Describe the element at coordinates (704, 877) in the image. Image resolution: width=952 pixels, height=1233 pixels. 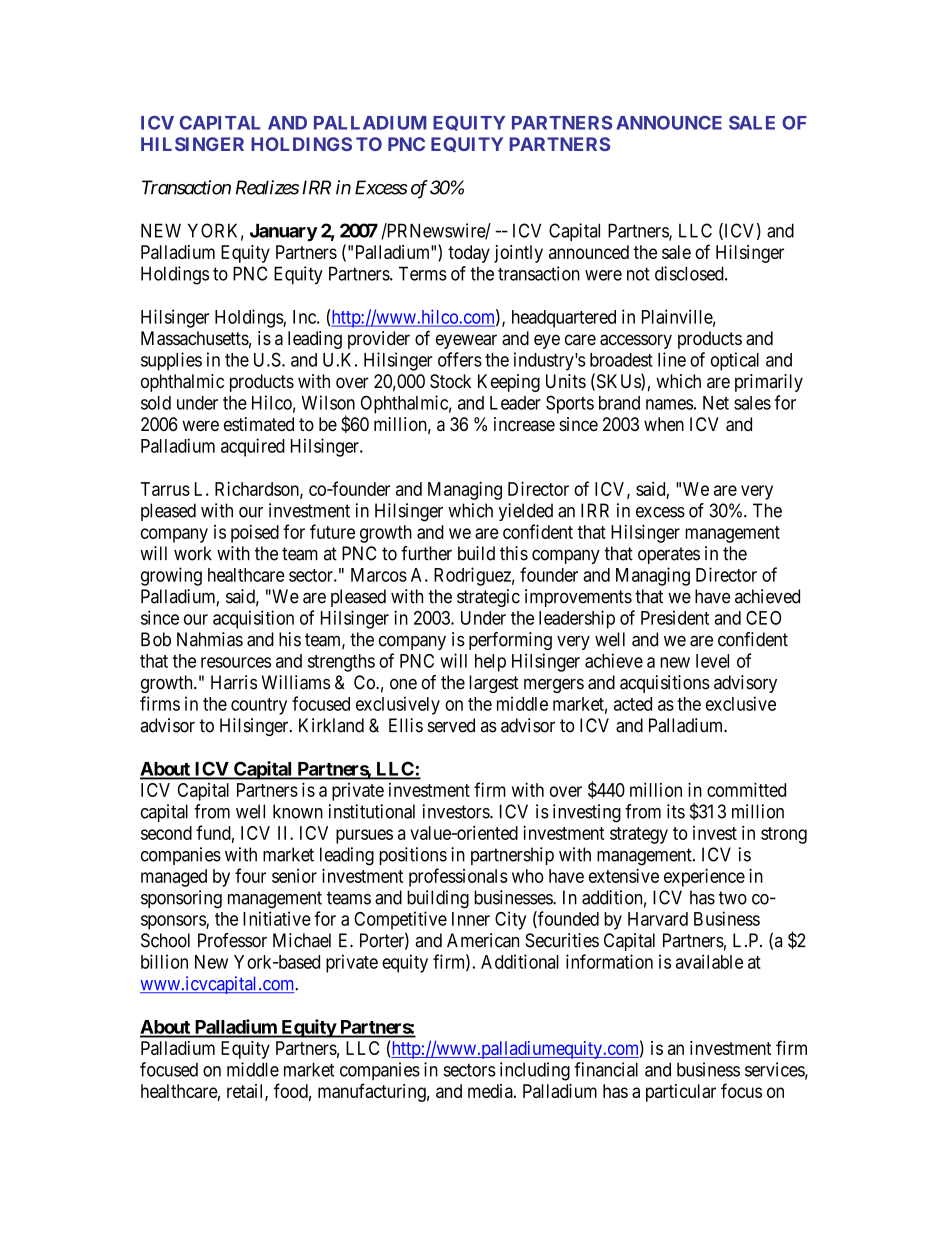
I see `experience` at that location.
